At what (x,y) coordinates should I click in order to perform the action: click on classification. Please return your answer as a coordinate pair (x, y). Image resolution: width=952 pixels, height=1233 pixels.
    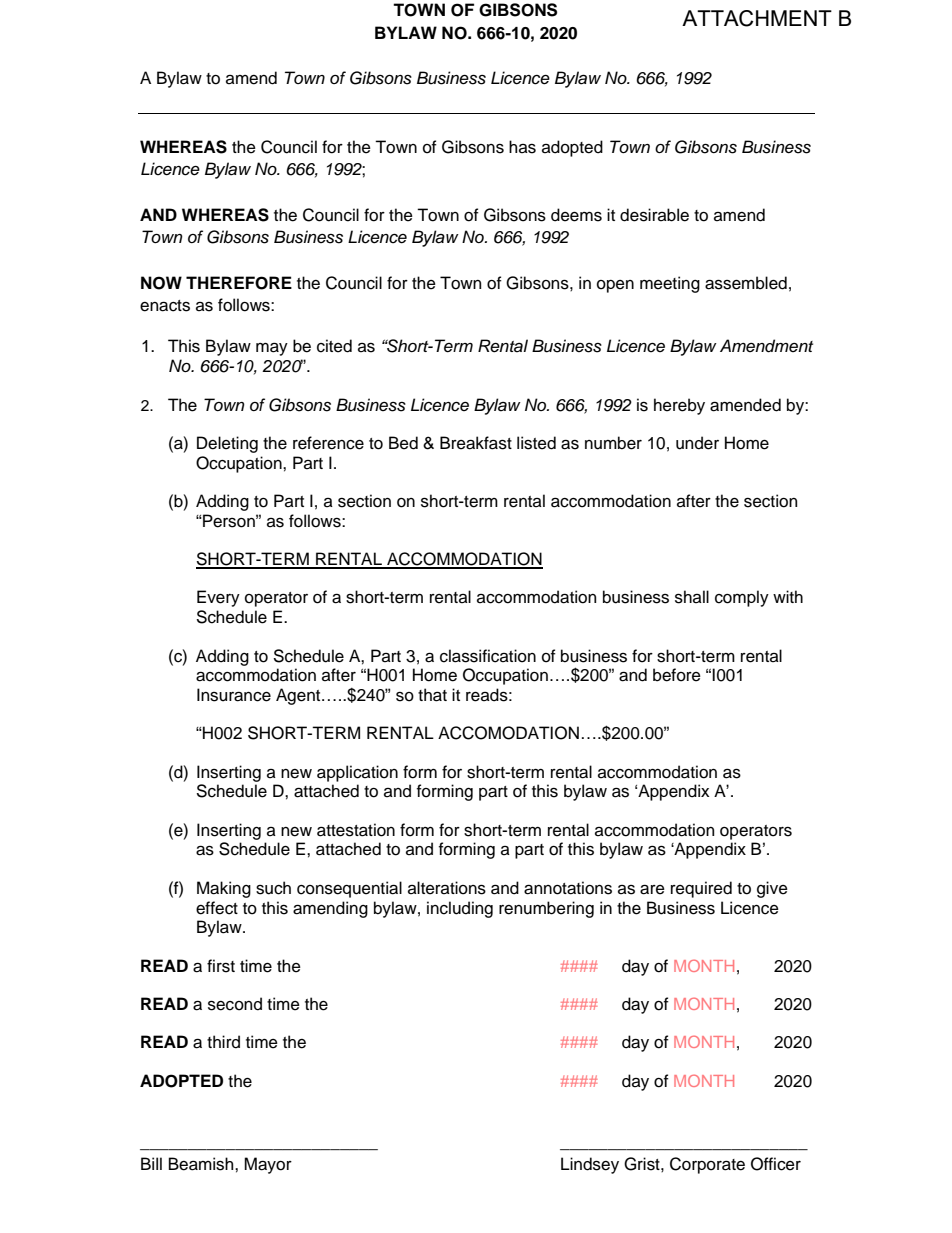
    Looking at the image, I should click on (488, 656).
